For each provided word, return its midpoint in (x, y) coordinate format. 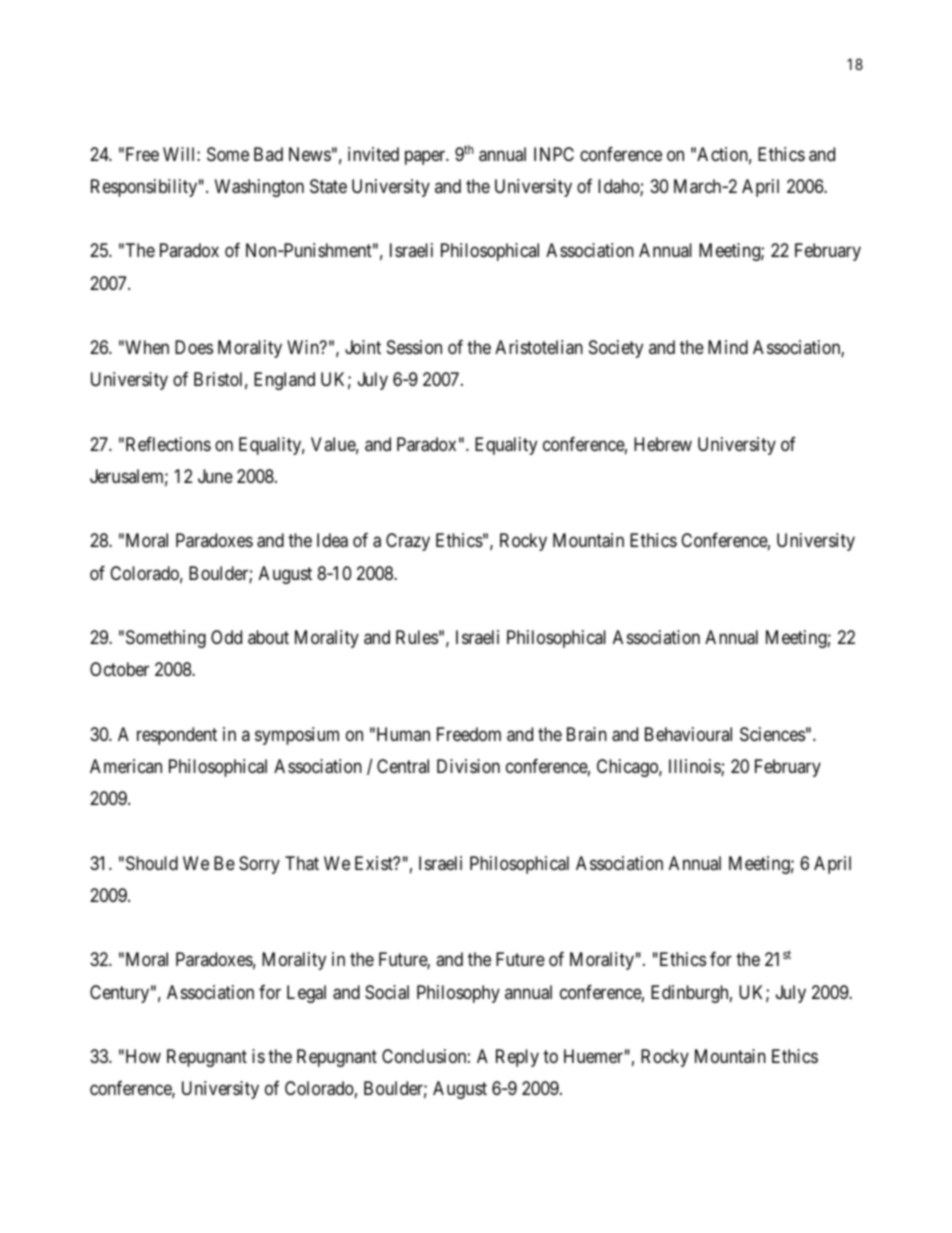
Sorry (259, 865)
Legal (306, 994)
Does (194, 347)
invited (373, 154)
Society (616, 349)
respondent (177, 736)
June (215, 476)
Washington (259, 188)
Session (414, 347)
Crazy (408, 542)
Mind (728, 347)
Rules (417, 637)
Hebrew (663, 444)
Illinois (695, 767)
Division (468, 766)
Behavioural (688, 734)
